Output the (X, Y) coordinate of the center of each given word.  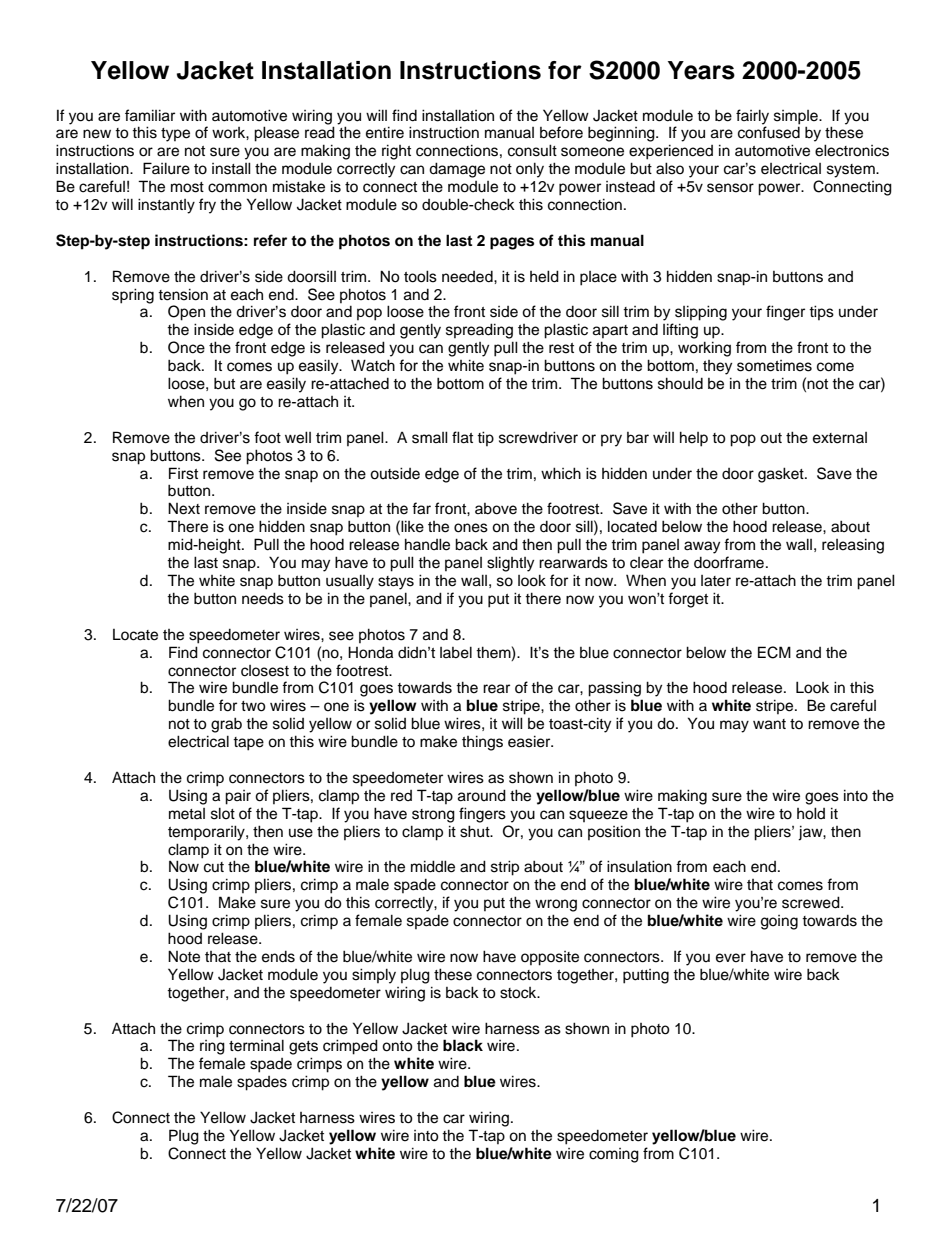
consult (532, 150)
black (463, 1045)
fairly (752, 117)
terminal (256, 1045)
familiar (150, 115)
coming (614, 1155)
